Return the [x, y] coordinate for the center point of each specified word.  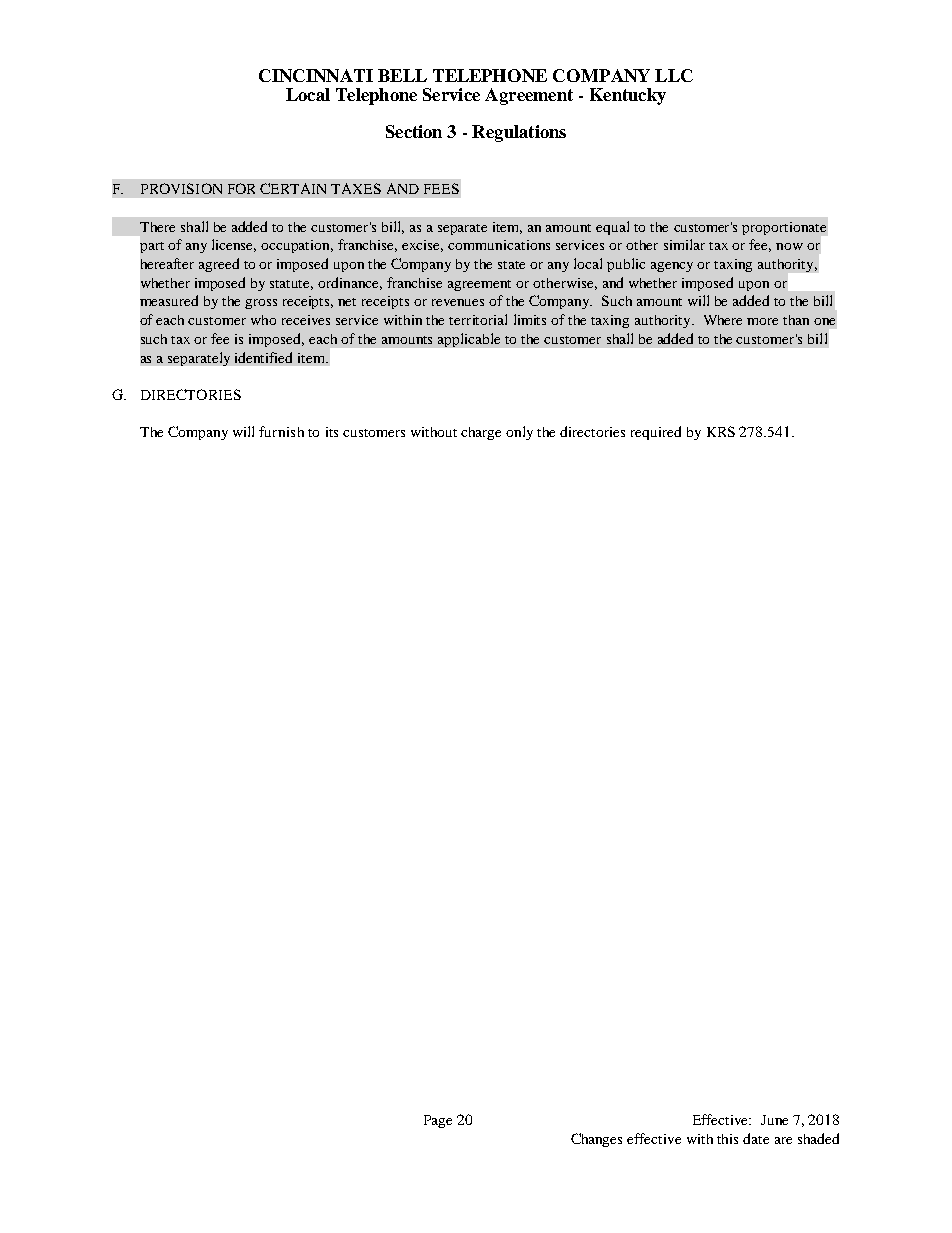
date [756, 1138]
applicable [469, 340]
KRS [721, 431]
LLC [674, 75]
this [727, 1139]
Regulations [519, 133]
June [774, 1120]
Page [438, 1121]
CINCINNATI [316, 75]
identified [263, 357]
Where [723, 320]
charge [481, 433]
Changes [596, 1140]
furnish [281, 431]
